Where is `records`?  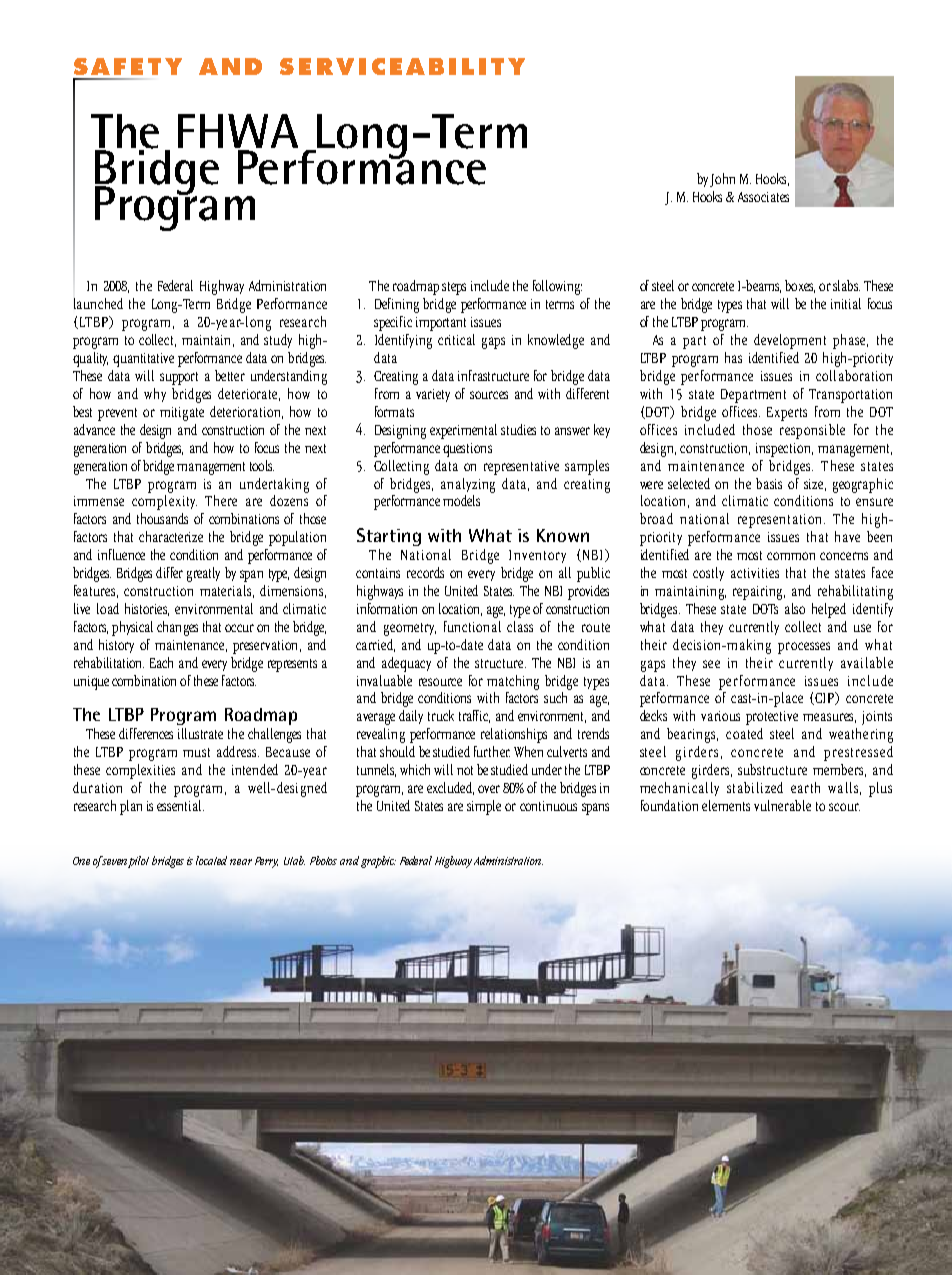 records is located at coordinates (425, 572).
